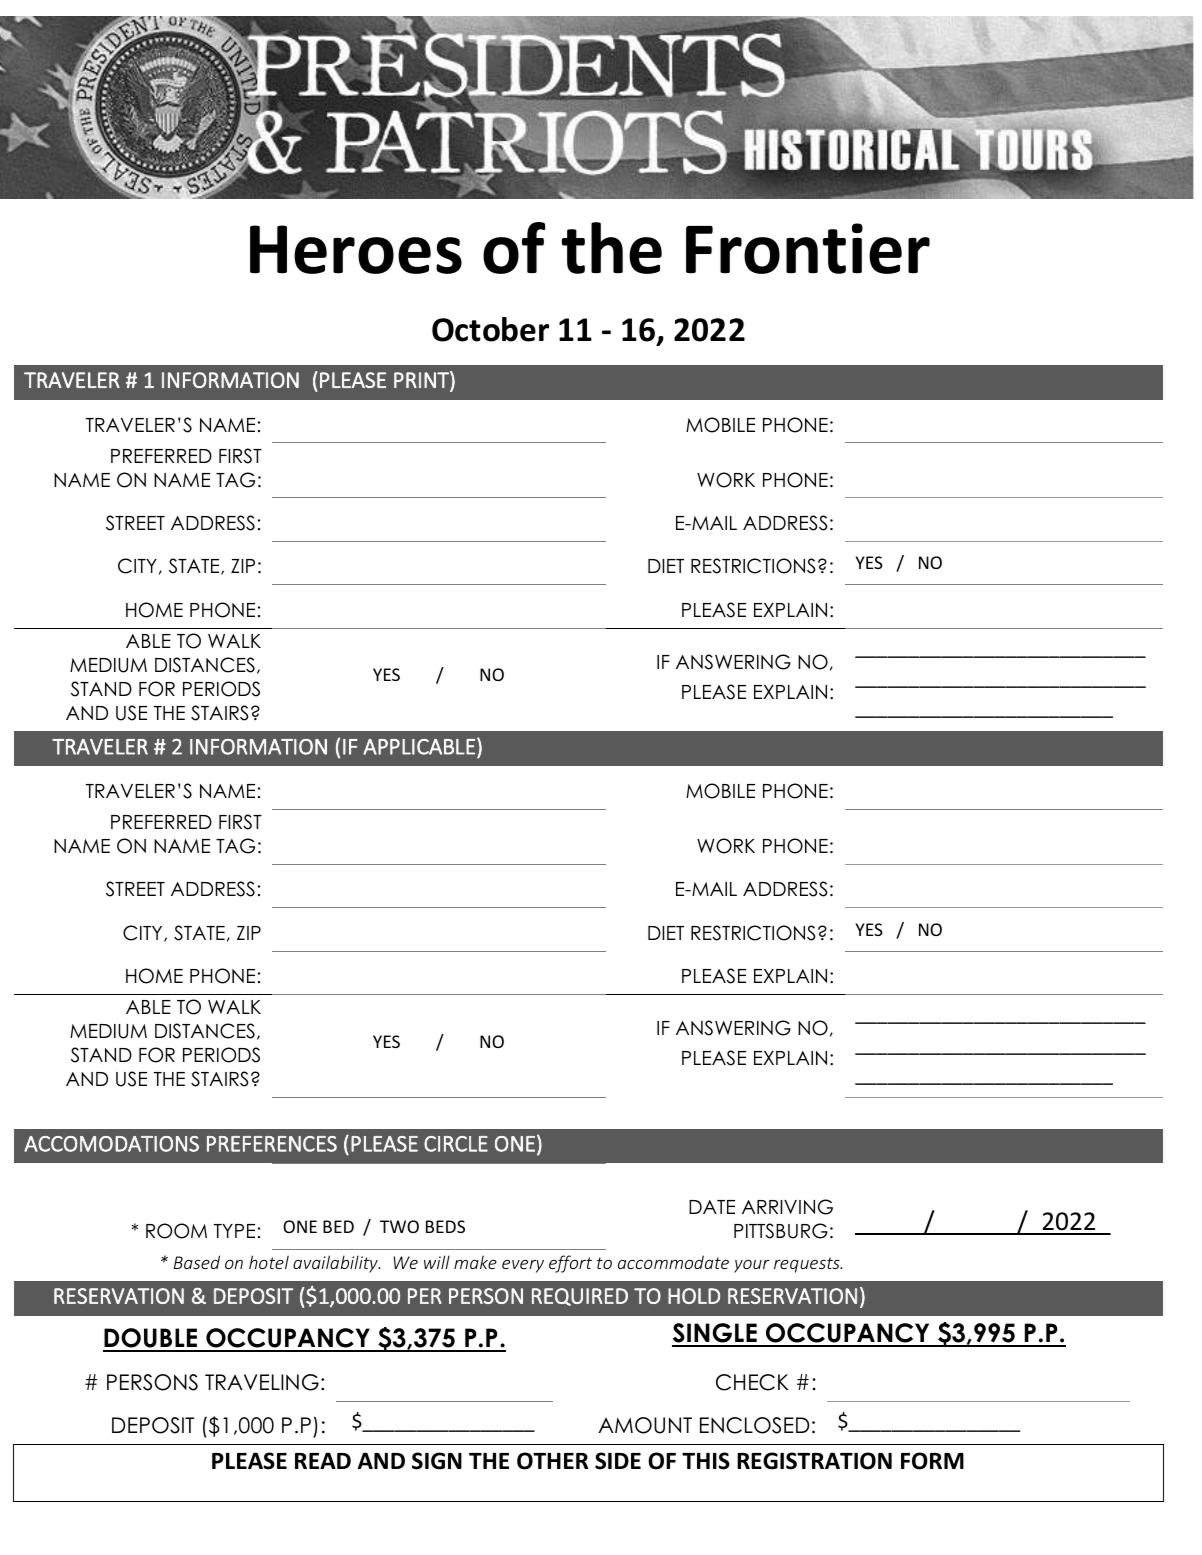  Describe the element at coordinates (356, 249) in the image. I see `Heroes` at that location.
